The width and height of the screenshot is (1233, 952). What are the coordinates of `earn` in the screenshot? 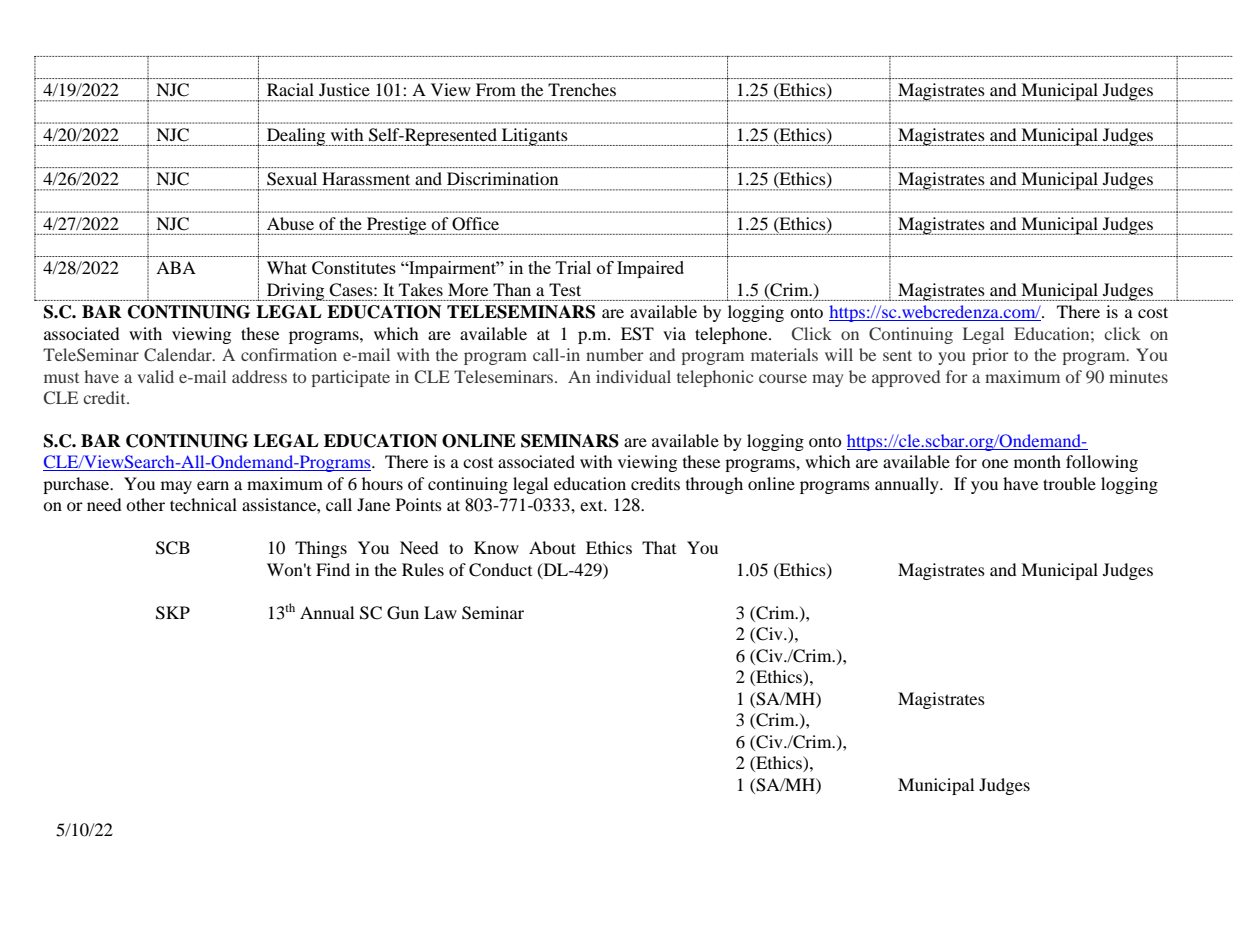 It's located at (213, 485).
